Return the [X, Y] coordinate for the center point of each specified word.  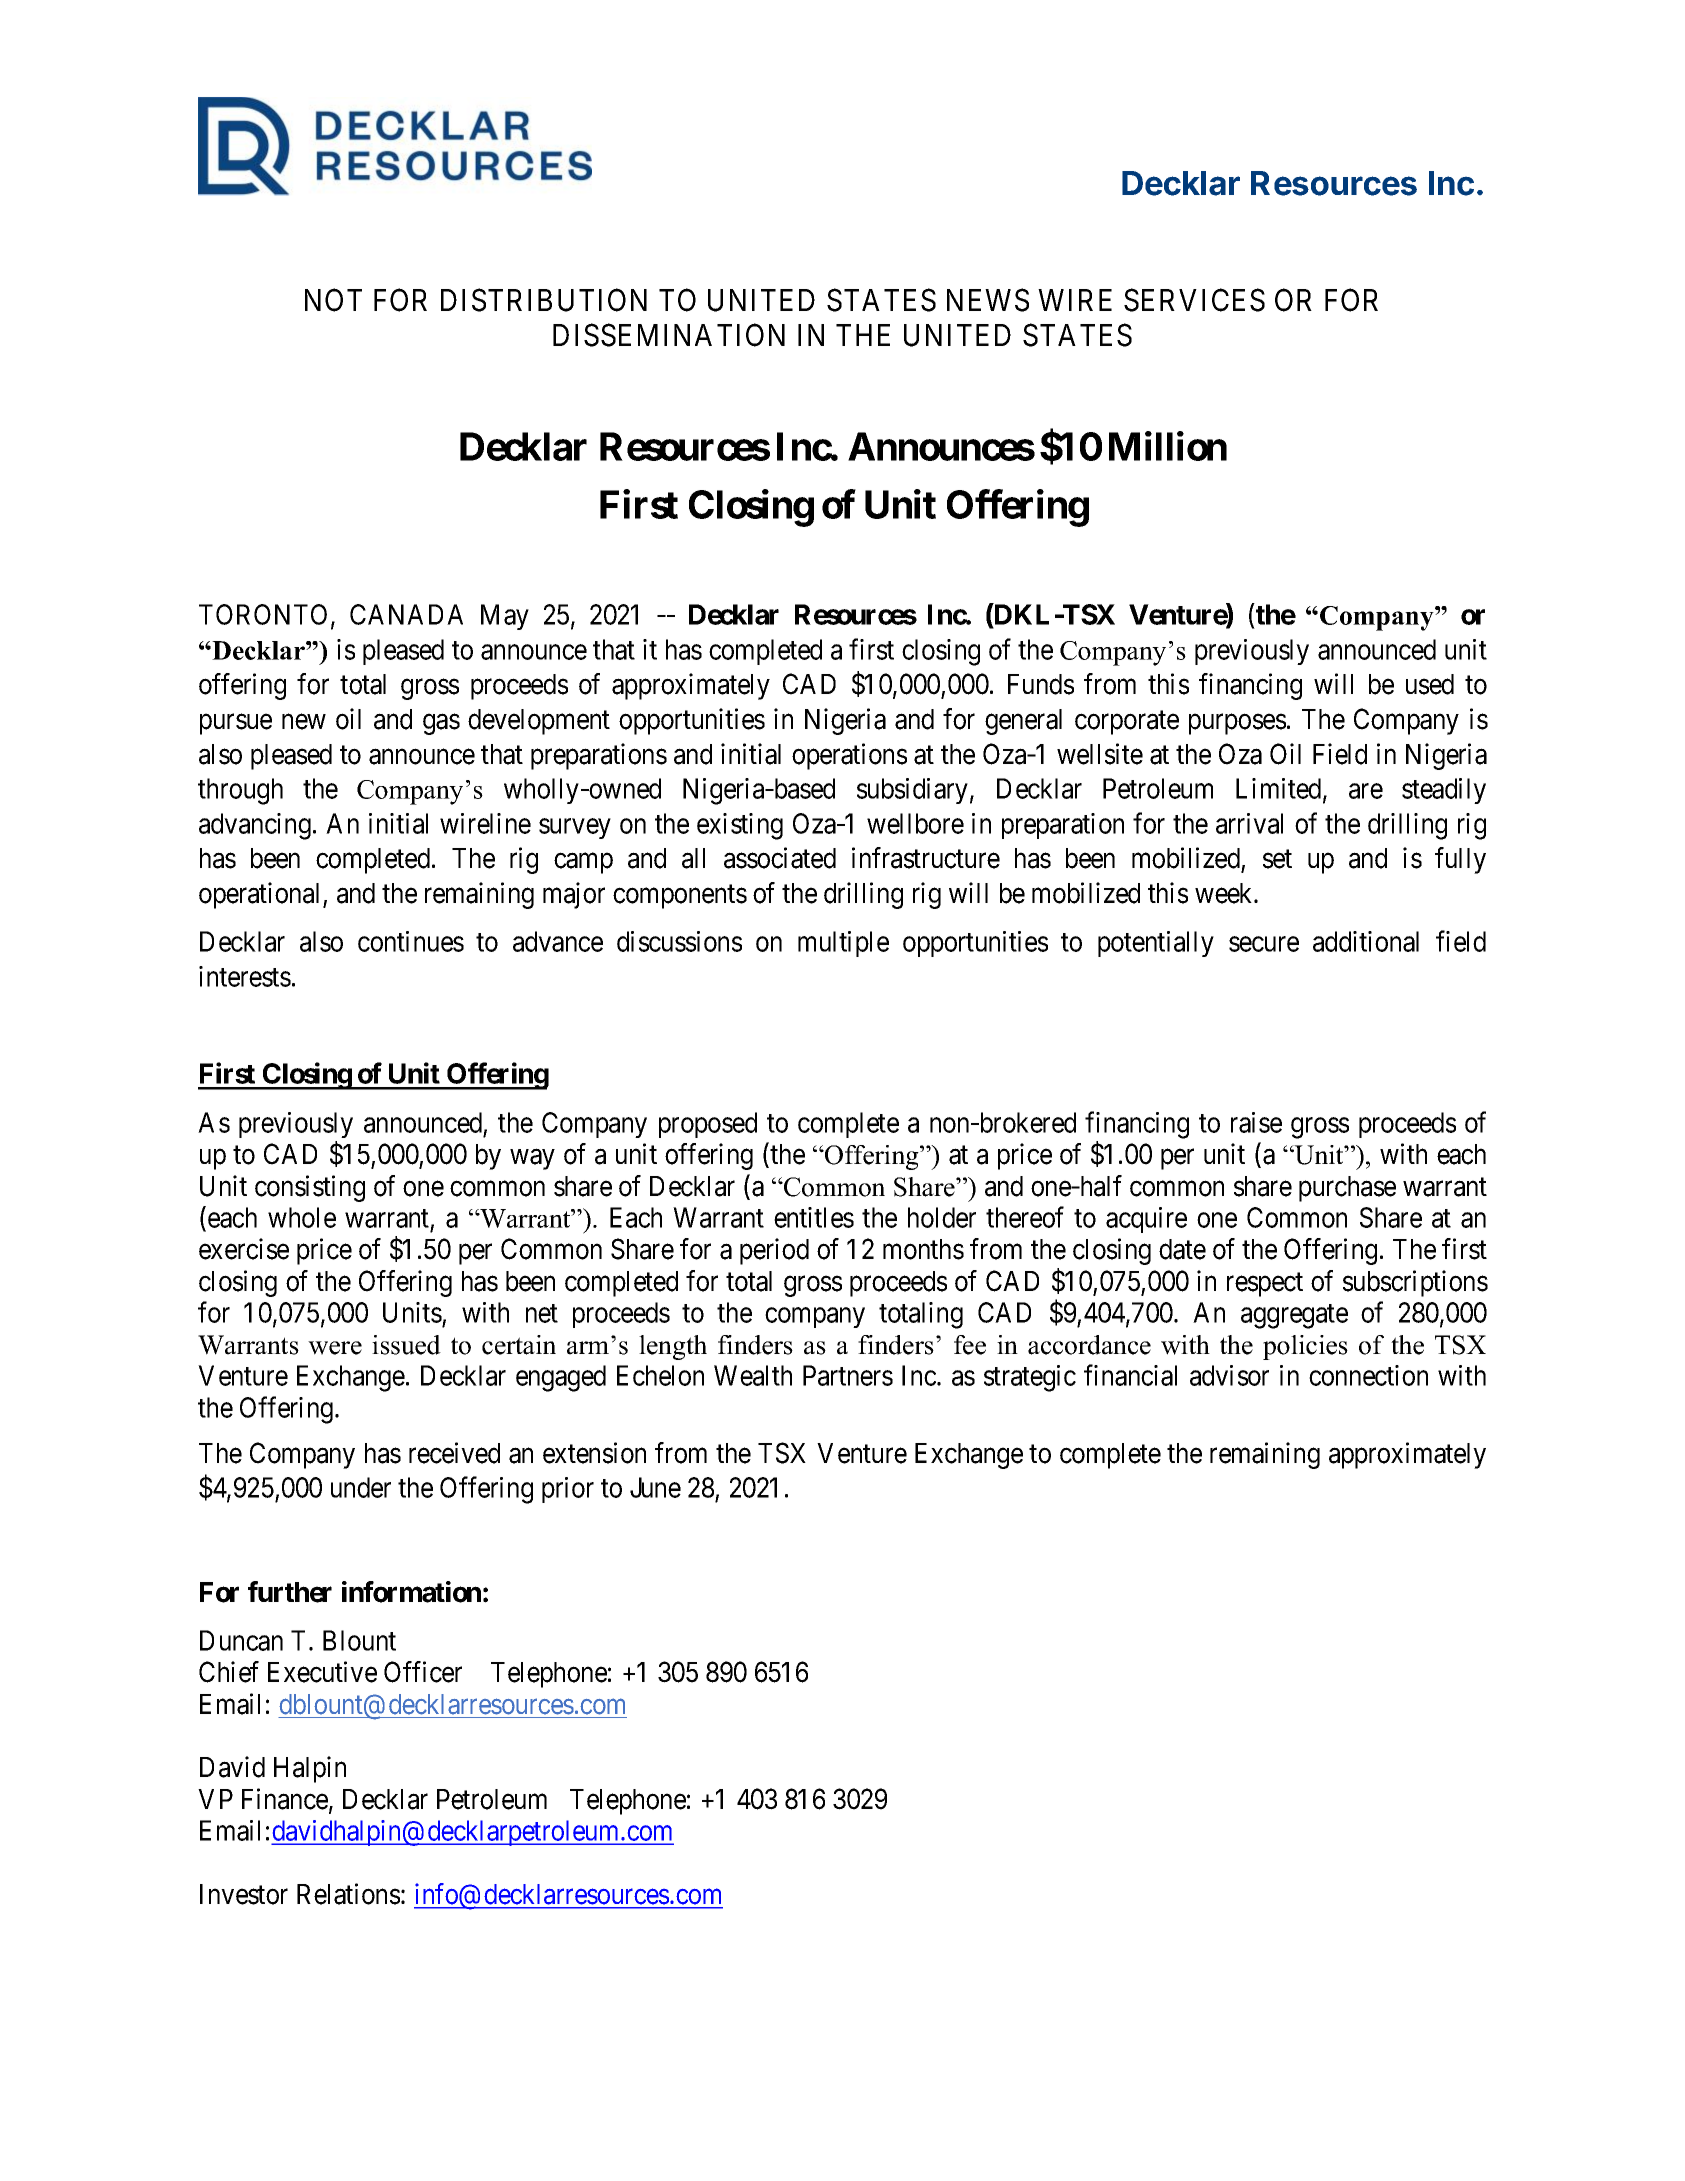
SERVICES [1194, 300]
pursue [236, 724]
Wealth [753, 1375]
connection [1368, 1375]
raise [1256, 1122]
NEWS [988, 300]
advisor [1229, 1375]
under [361, 1487]
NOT [333, 300]
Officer [423, 1672]
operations [849, 756]
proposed [708, 1125]
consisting [310, 1188]
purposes [1237, 724]
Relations [348, 1894]
